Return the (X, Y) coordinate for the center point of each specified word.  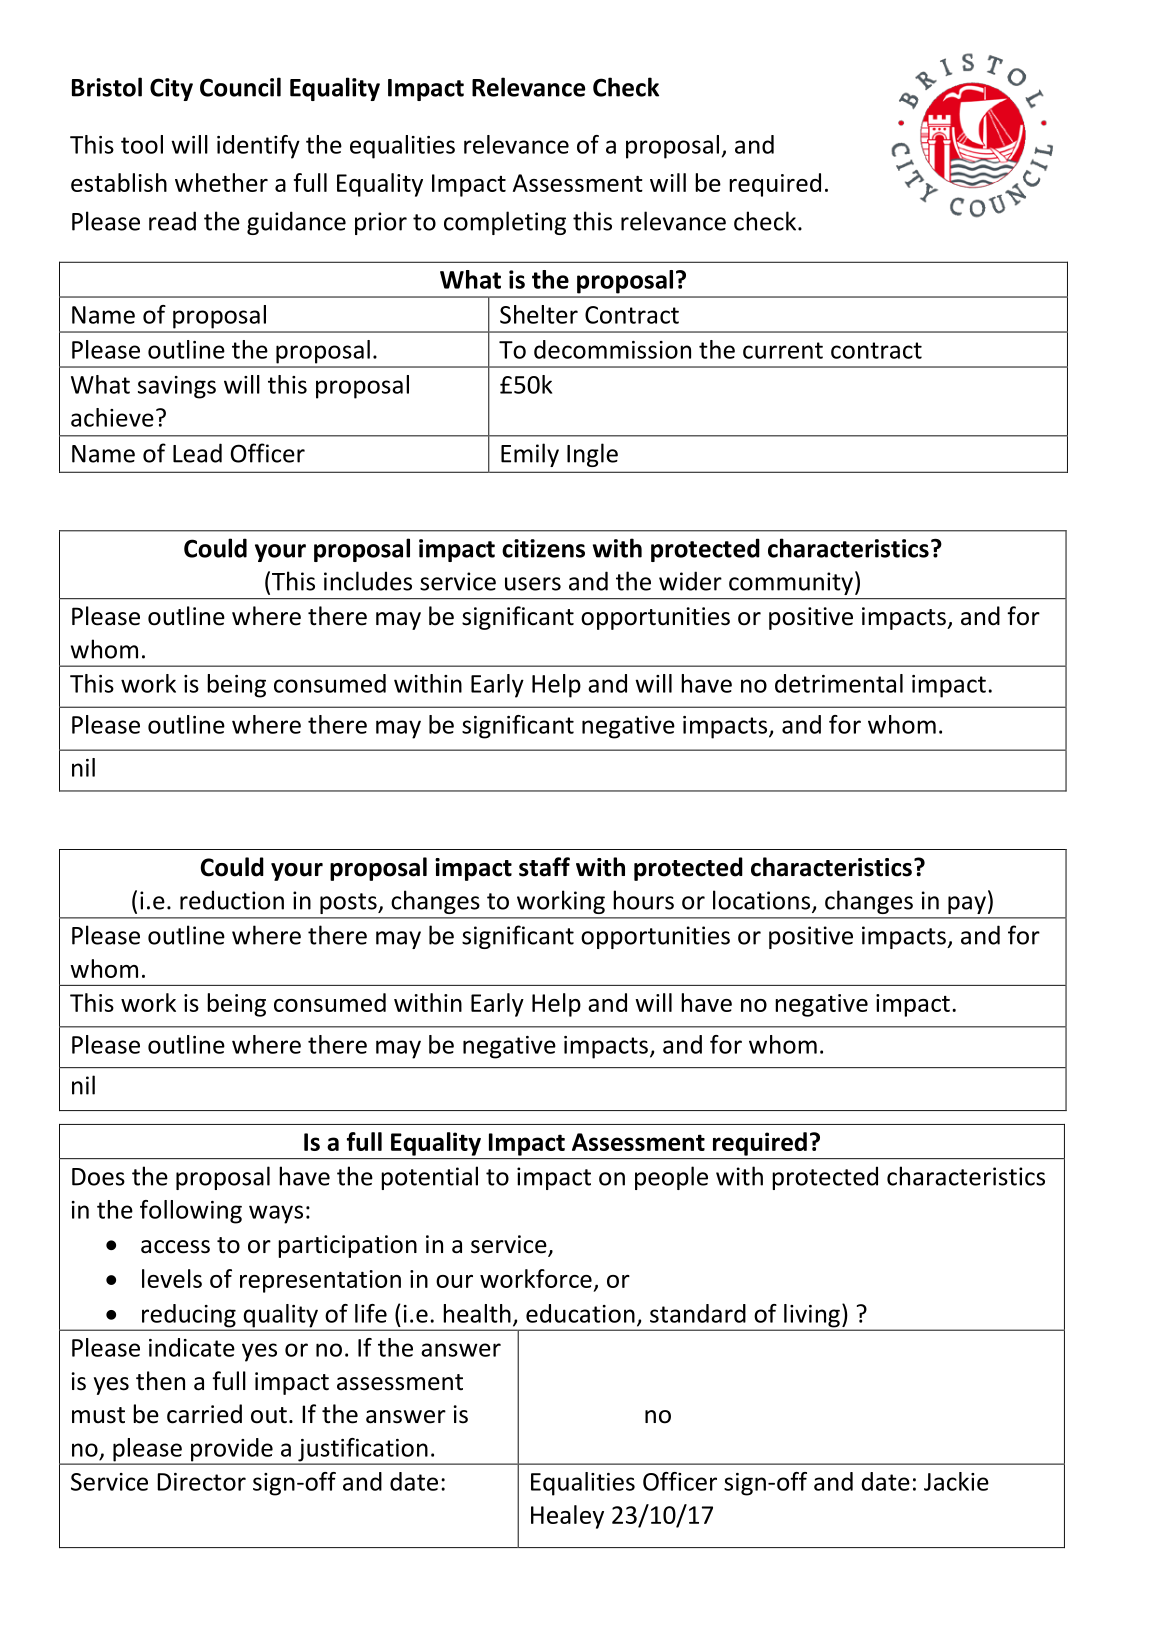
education (580, 1313)
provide (232, 1451)
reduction (232, 900)
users (533, 584)
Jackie (956, 1481)
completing (505, 223)
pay (967, 905)
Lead (197, 453)
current (783, 350)
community (791, 583)
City (171, 89)
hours (643, 900)
